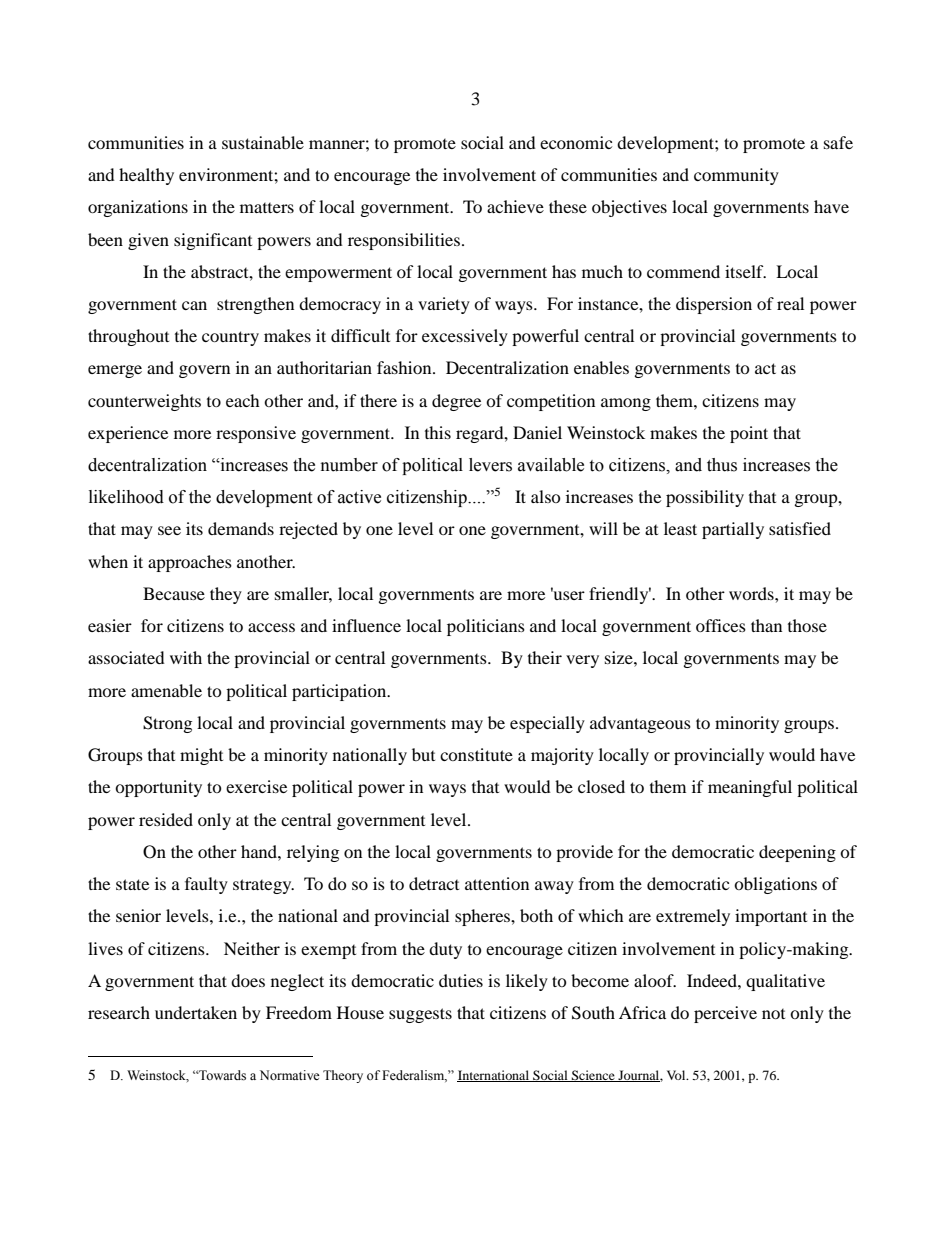 The height and width of the screenshot is (1233, 952). I want to click on Because, so click(174, 593).
